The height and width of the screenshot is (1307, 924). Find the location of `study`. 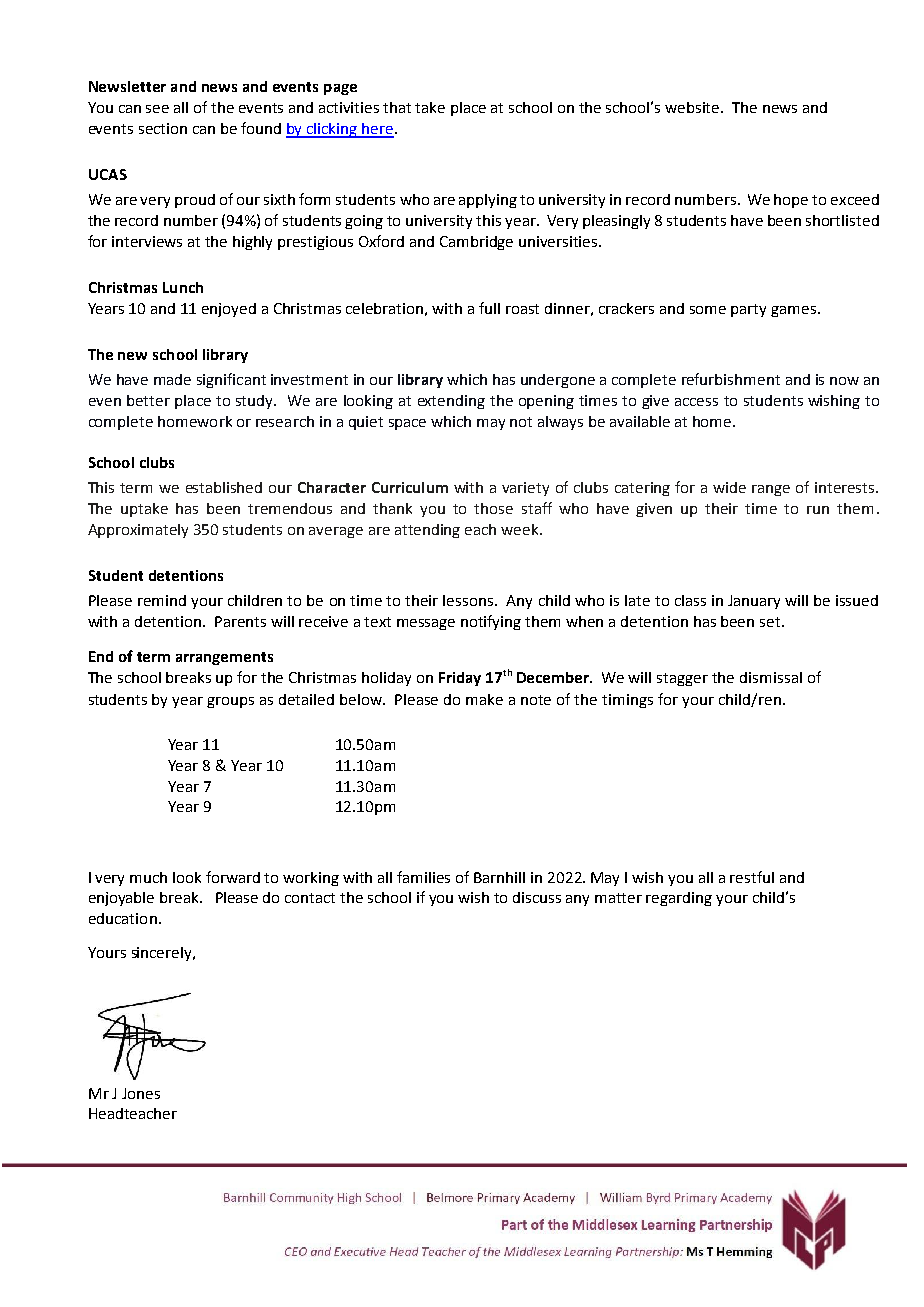

study is located at coordinates (255, 402).
